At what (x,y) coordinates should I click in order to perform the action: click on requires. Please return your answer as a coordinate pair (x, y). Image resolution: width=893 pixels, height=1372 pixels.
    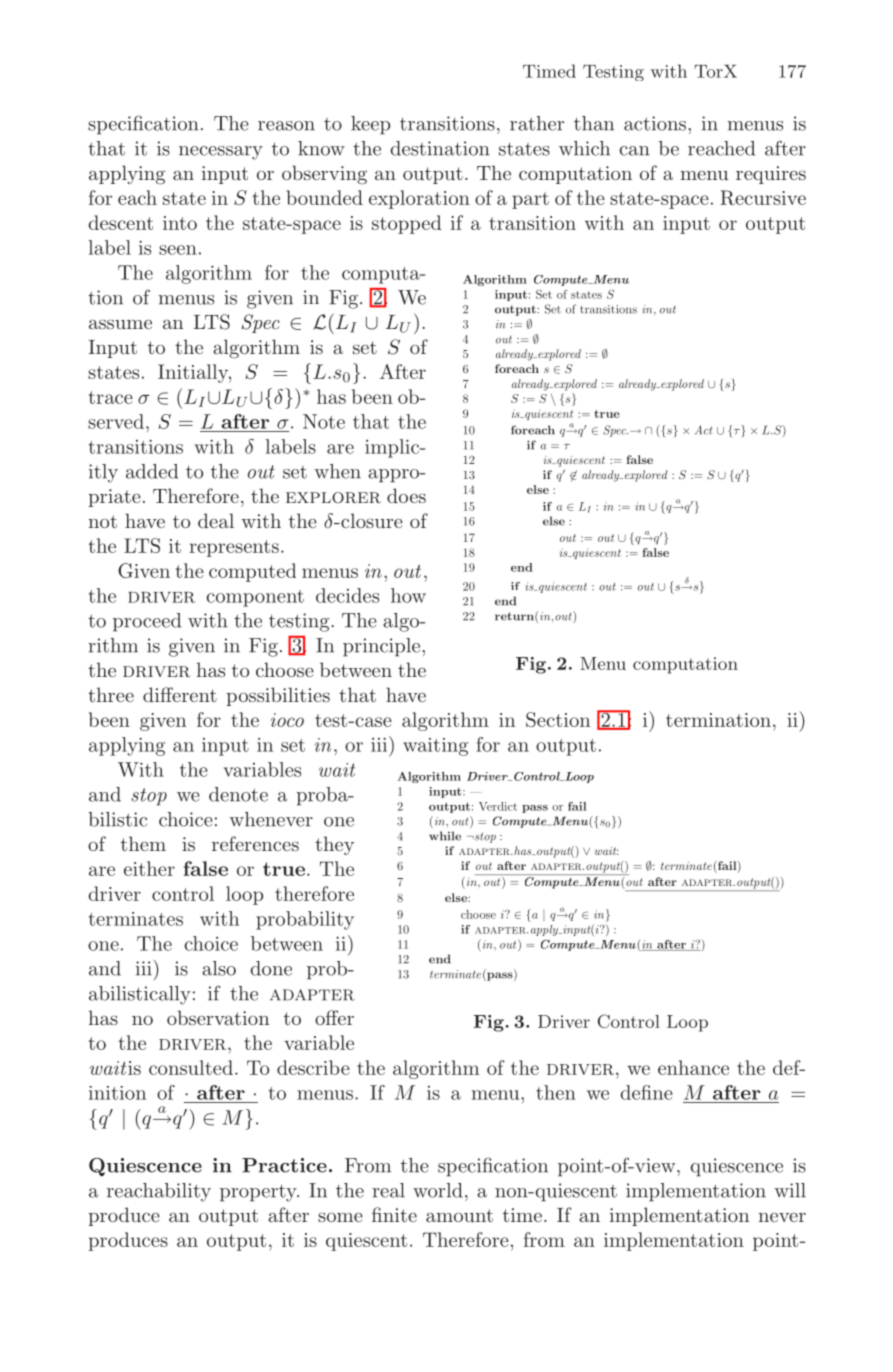
    Looking at the image, I should click on (771, 175).
